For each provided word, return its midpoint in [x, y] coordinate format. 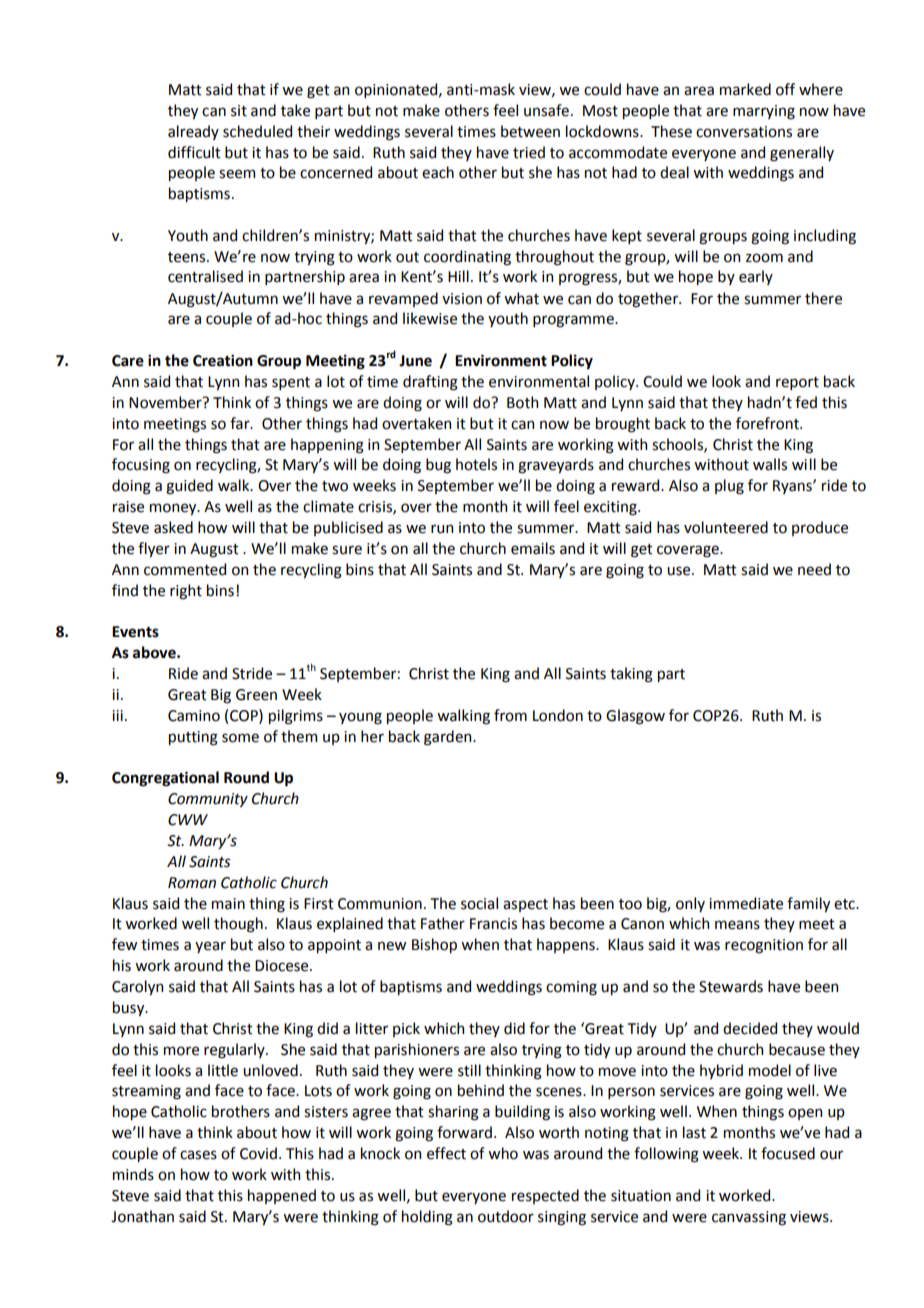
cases [198, 1155]
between [530, 131]
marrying [764, 112]
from [510, 715]
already [193, 132]
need [814, 569]
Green [256, 695]
